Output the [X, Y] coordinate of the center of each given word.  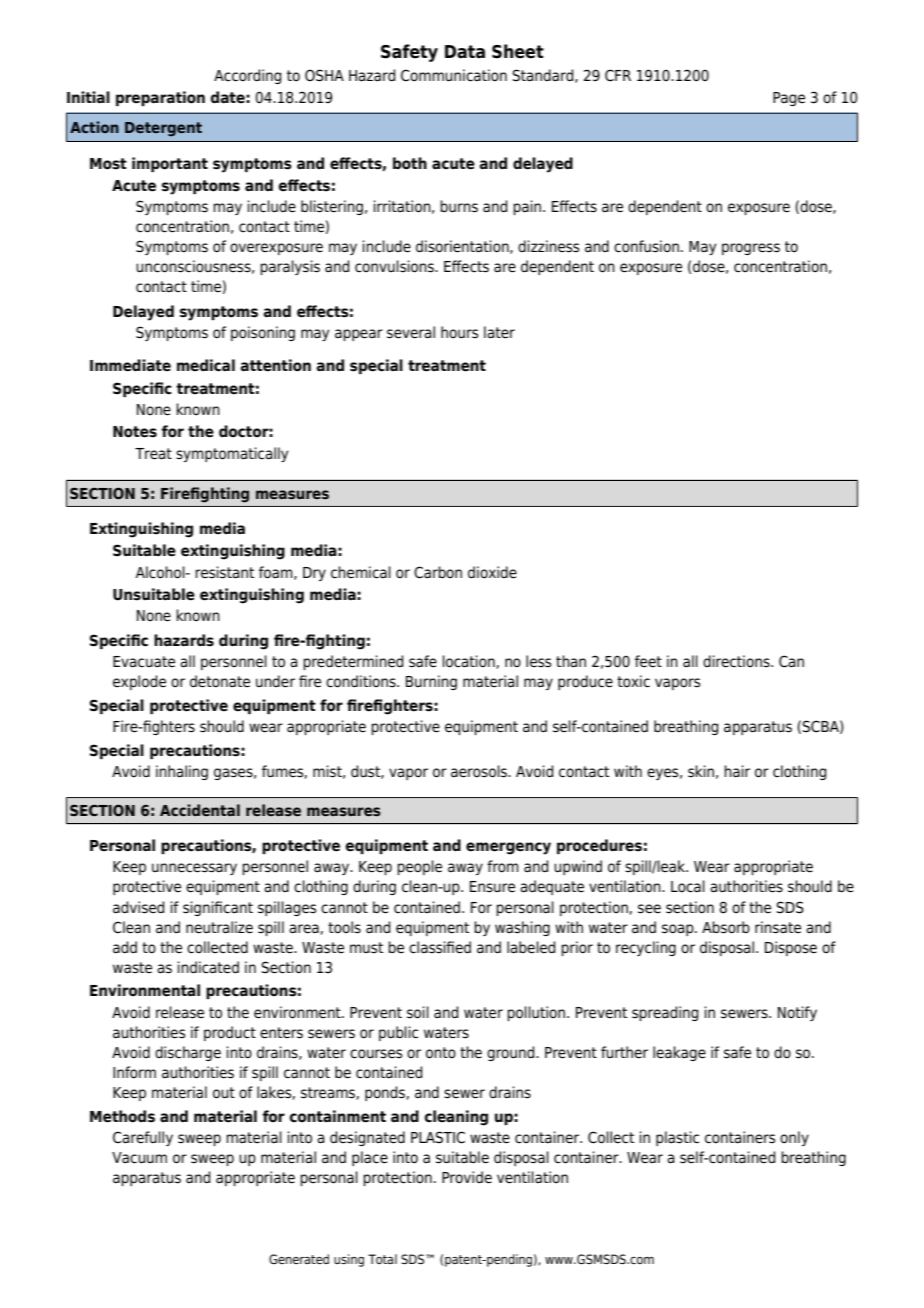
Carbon [438, 572]
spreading [665, 1013]
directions [737, 661]
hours [459, 332]
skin [701, 771]
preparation [160, 98]
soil [418, 1012]
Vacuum [139, 1158]
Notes [135, 432]
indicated [208, 967]
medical [206, 365]
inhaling [182, 772]
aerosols [480, 771]
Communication [454, 75]
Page [789, 99]
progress [751, 249]
